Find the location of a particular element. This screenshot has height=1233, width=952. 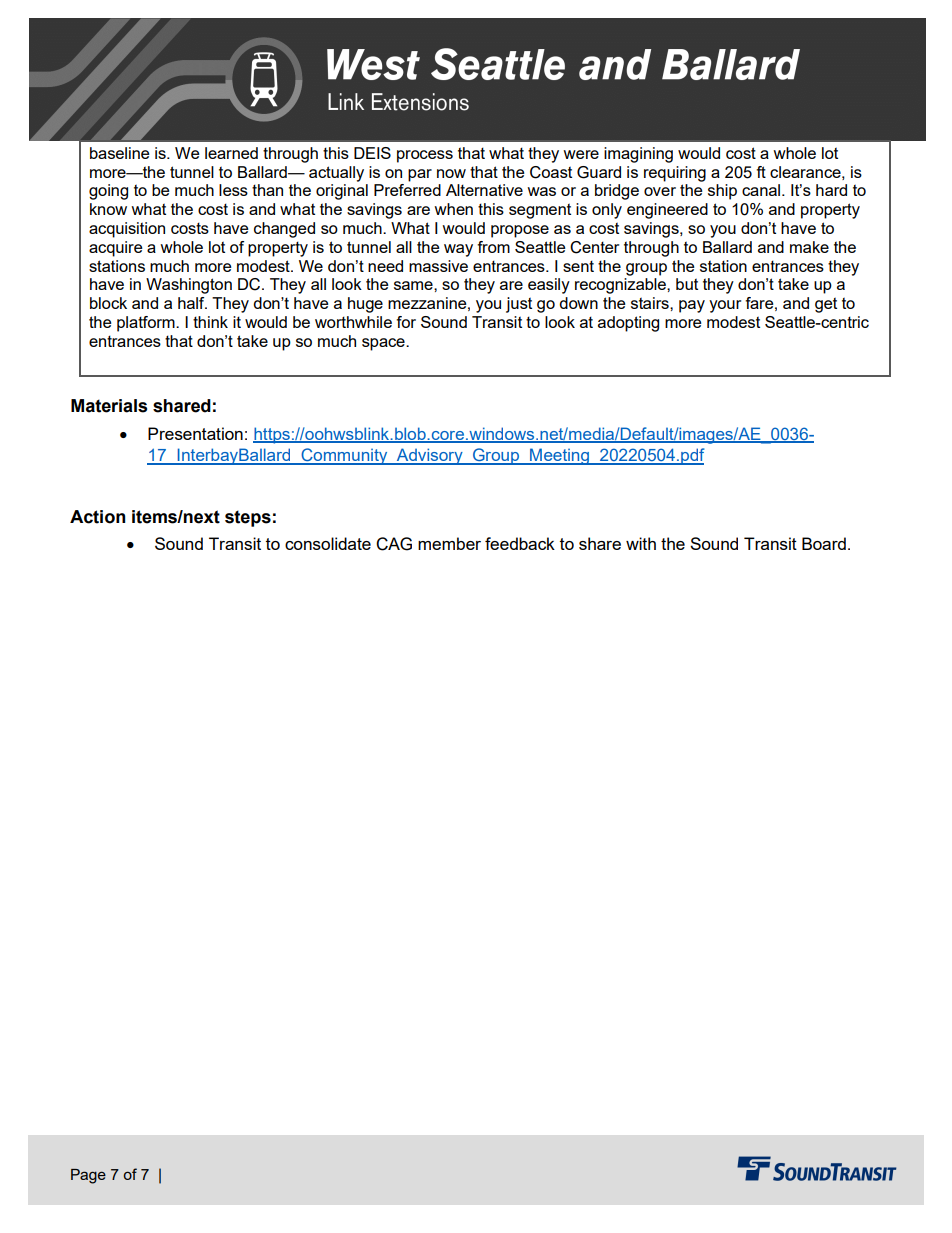

Page is located at coordinates (88, 1176).
